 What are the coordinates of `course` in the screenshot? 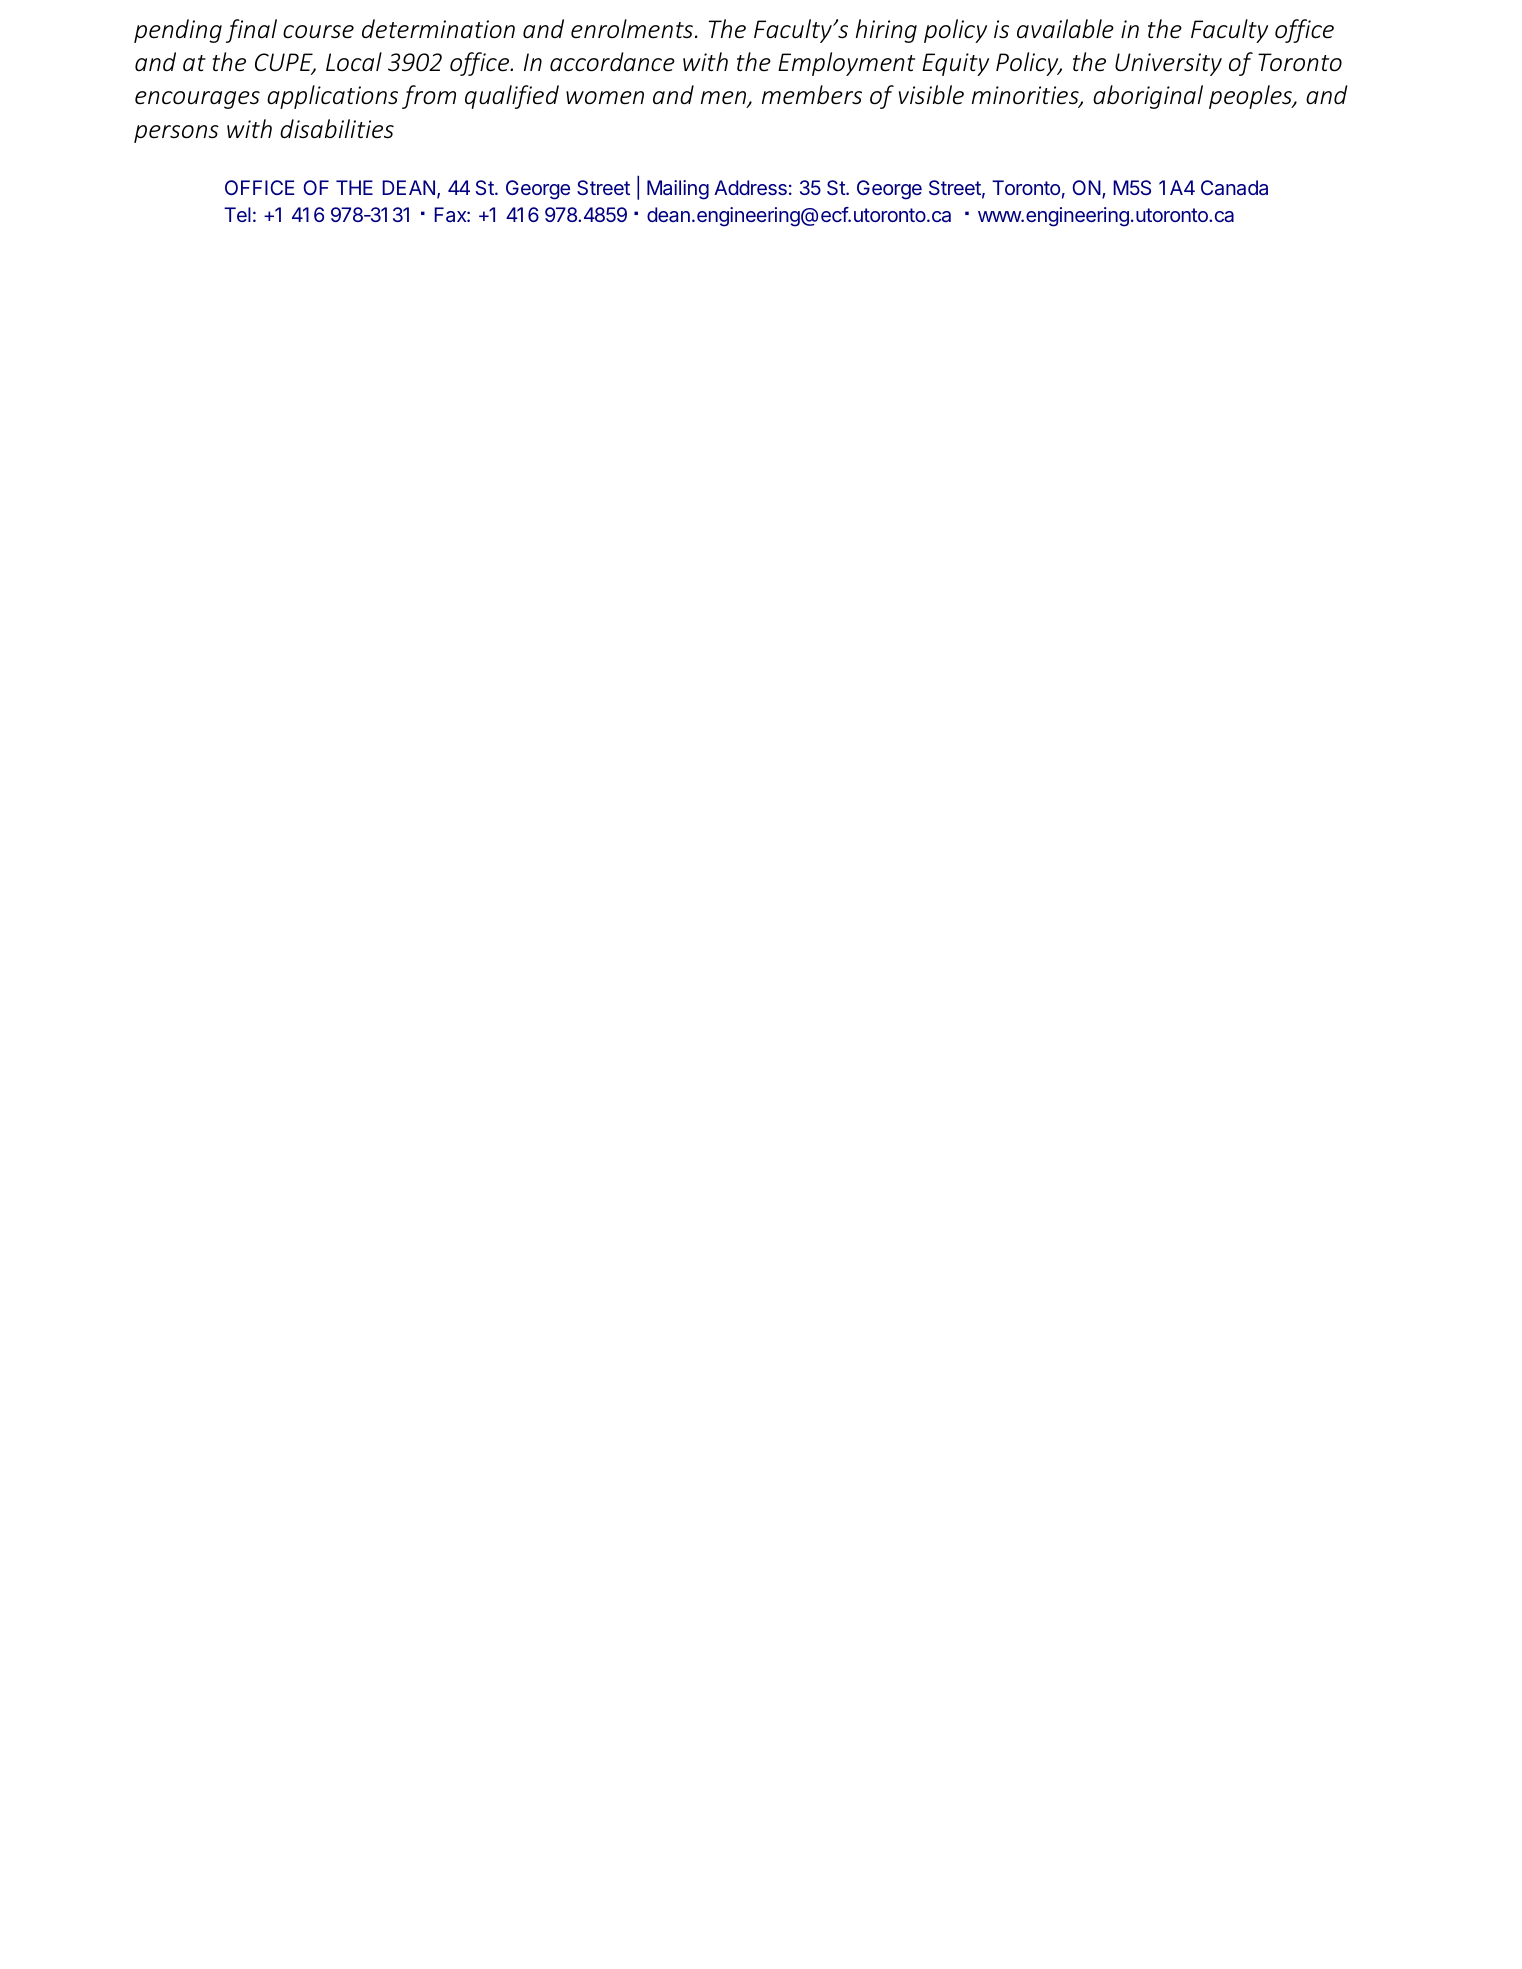 It's located at (318, 32).
